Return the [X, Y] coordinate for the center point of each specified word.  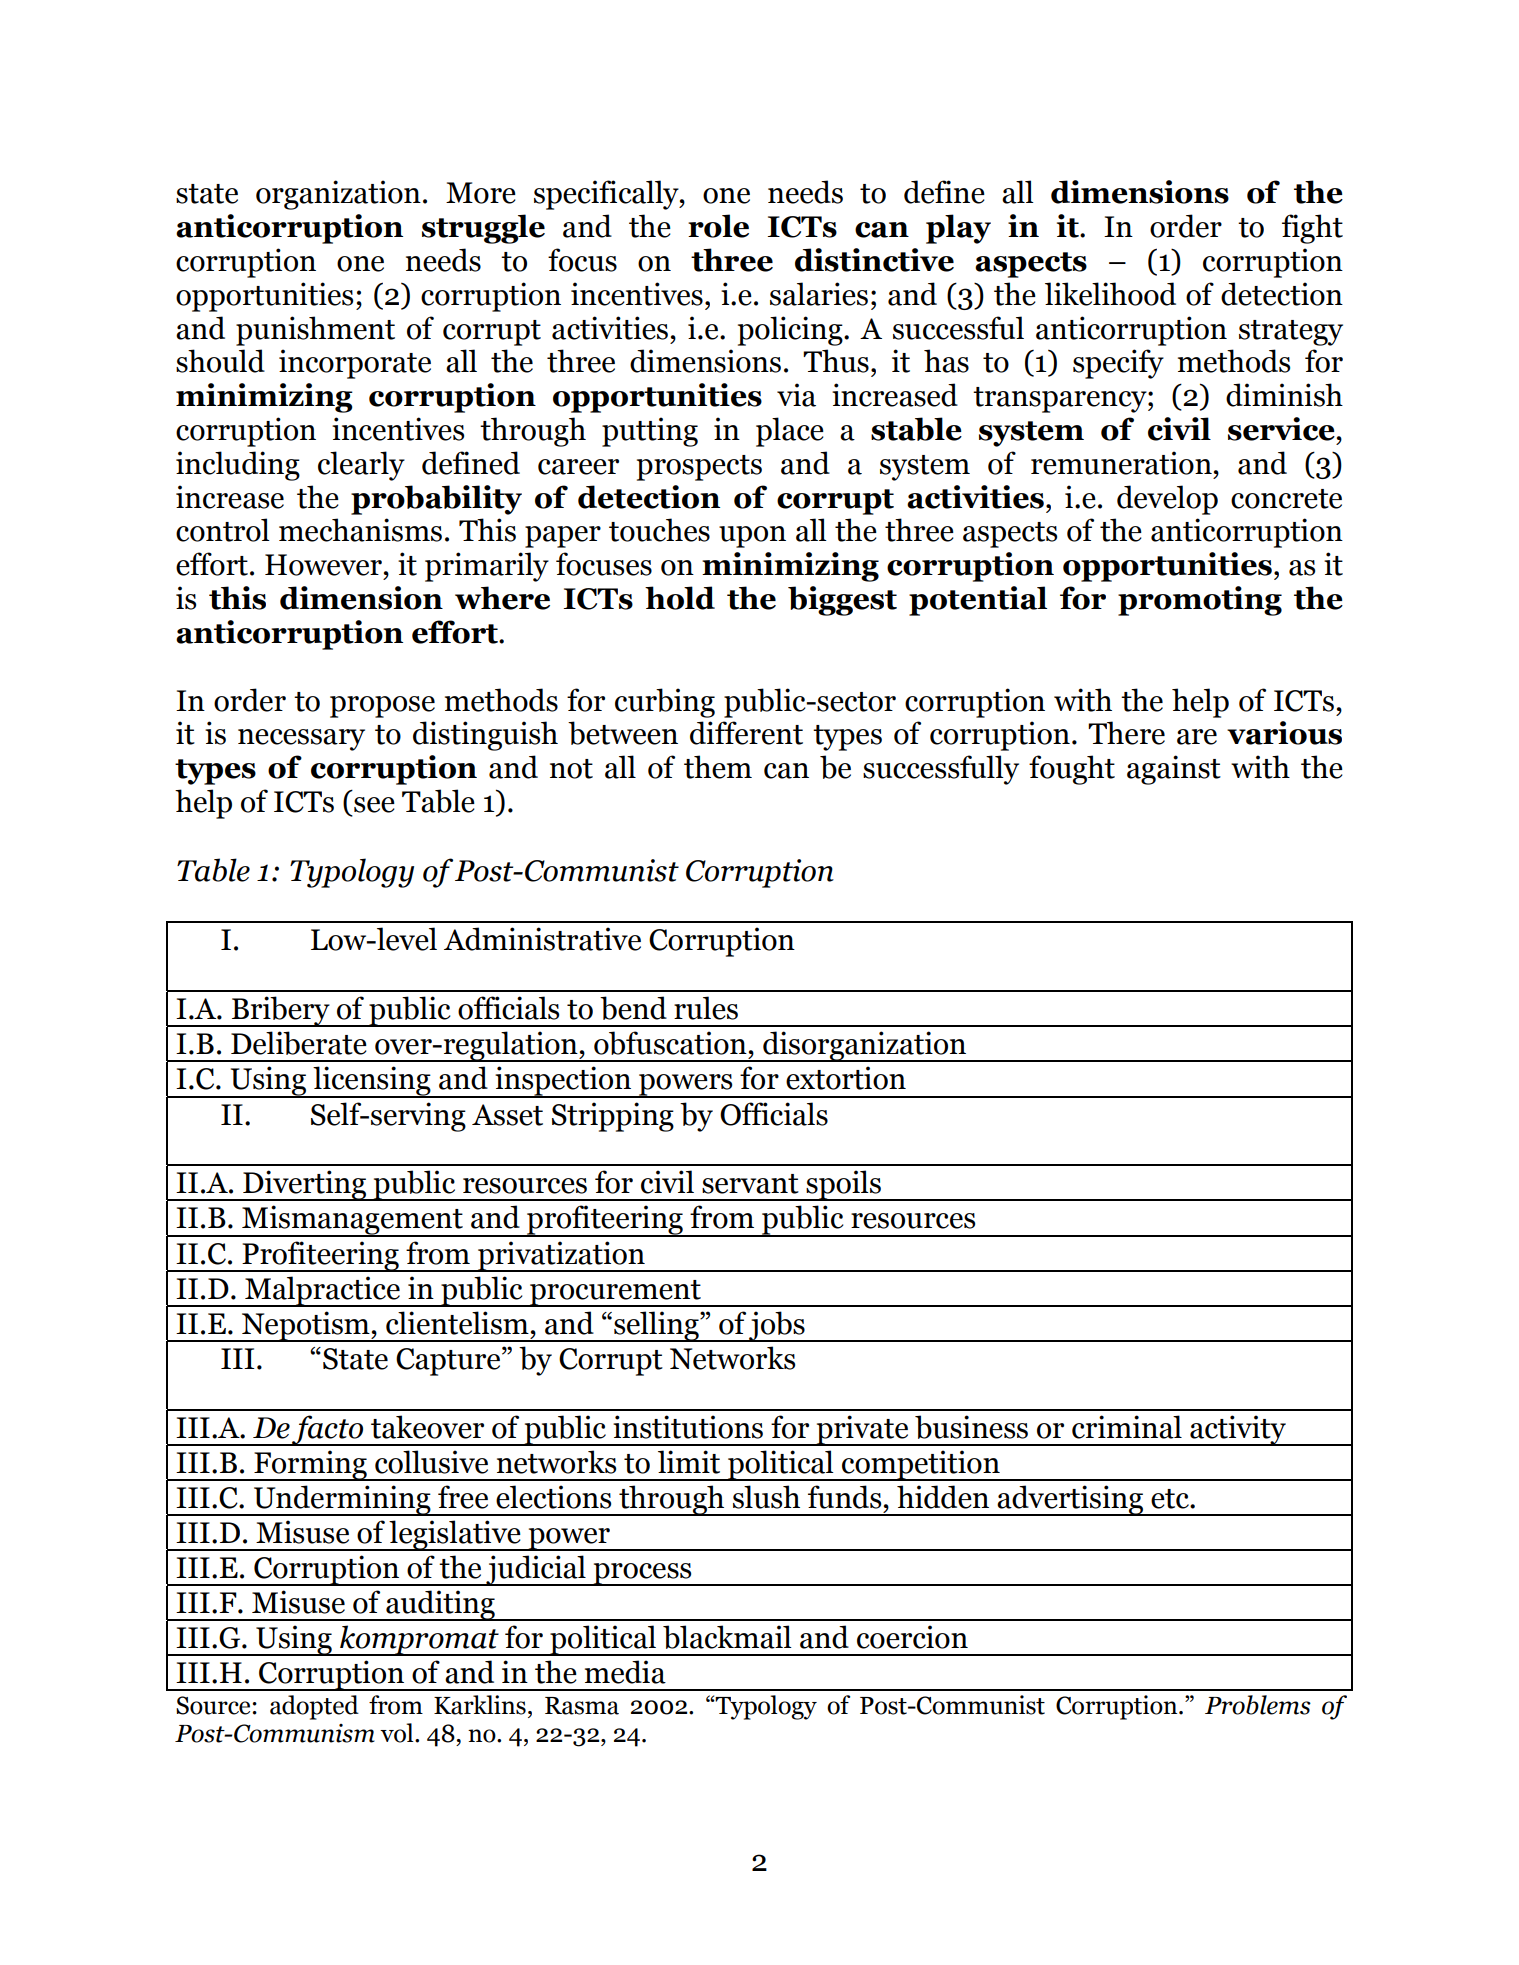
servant [750, 1184]
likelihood [1110, 294]
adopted [314, 1707]
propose [382, 707]
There [1126, 733]
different [746, 733]
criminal [1127, 1427]
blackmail [727, 1637]
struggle [483, 229]
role [718, 226]
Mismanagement [352, 1221]
